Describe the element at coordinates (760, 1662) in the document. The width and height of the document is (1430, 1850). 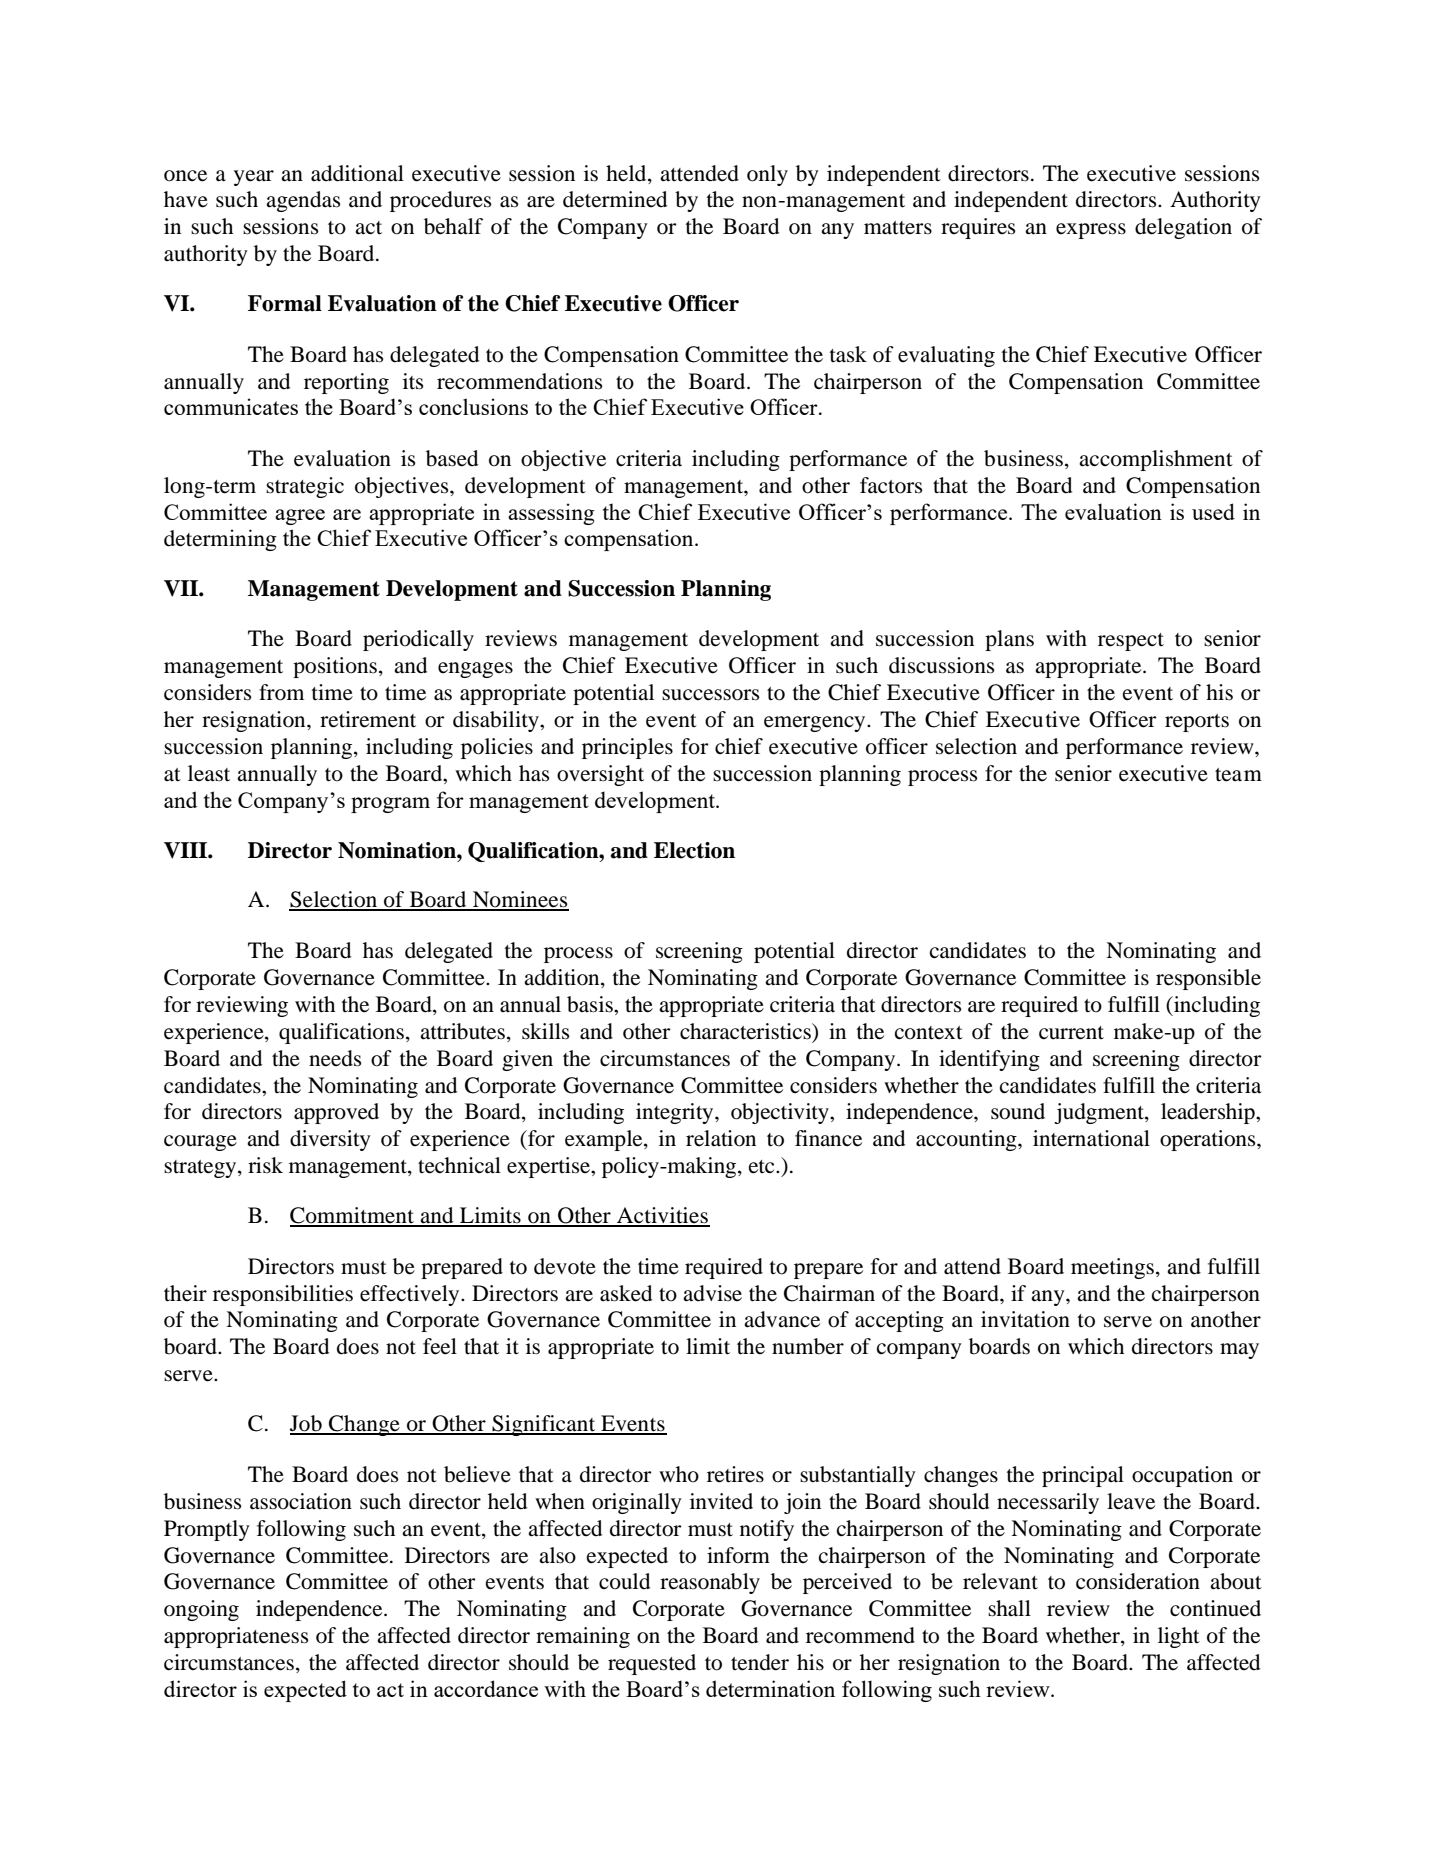
I see `tender` at that location.
